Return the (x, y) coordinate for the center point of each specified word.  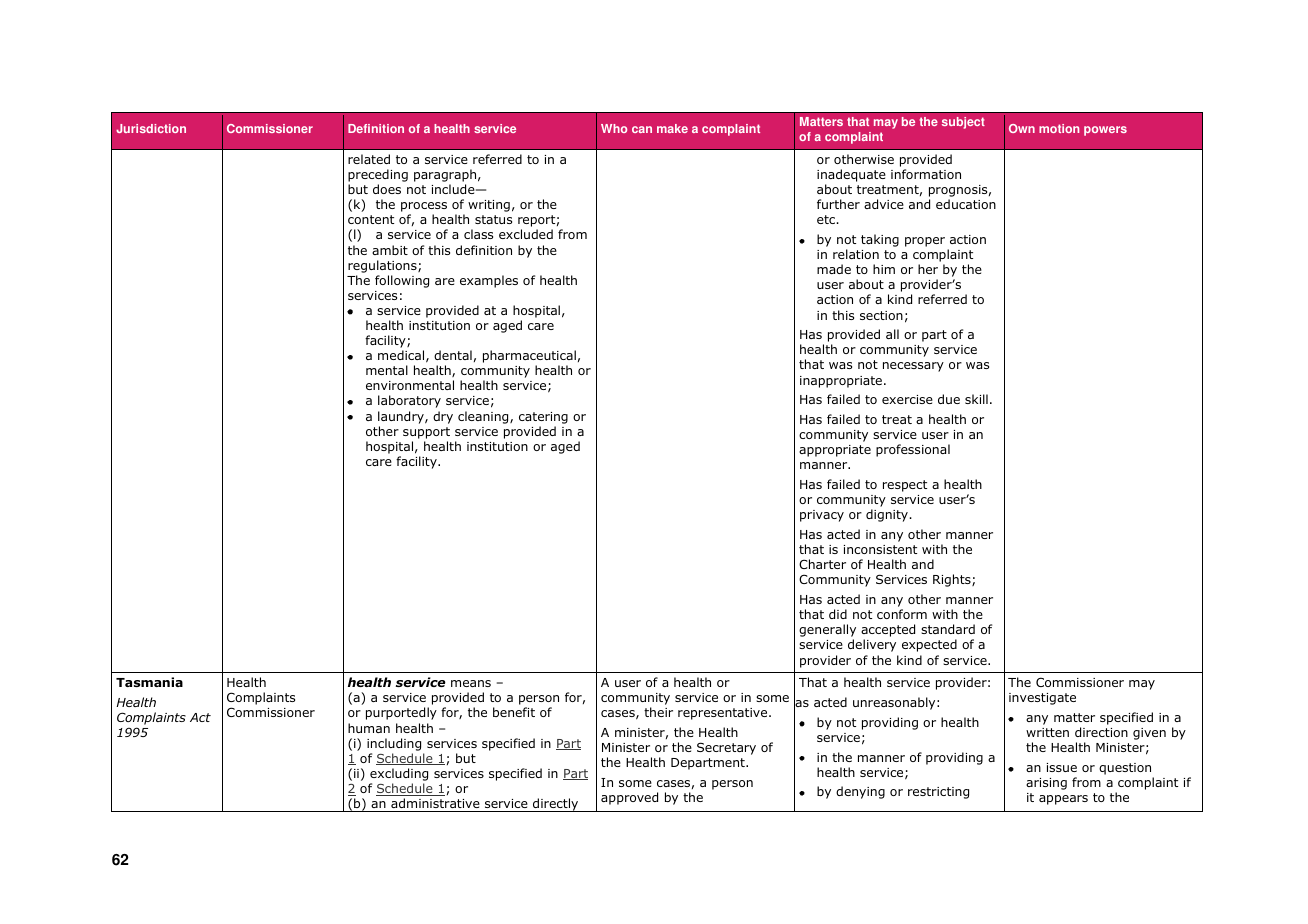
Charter (822, 564)
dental (453, 355)
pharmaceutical (529, 358)
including (394, 744)
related (369, 159)
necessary (913, 367)
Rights (953, 580)
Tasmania (149, 682)
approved (629, 798)
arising (1046, 784)
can (642, 129)
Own (1022, 128)
